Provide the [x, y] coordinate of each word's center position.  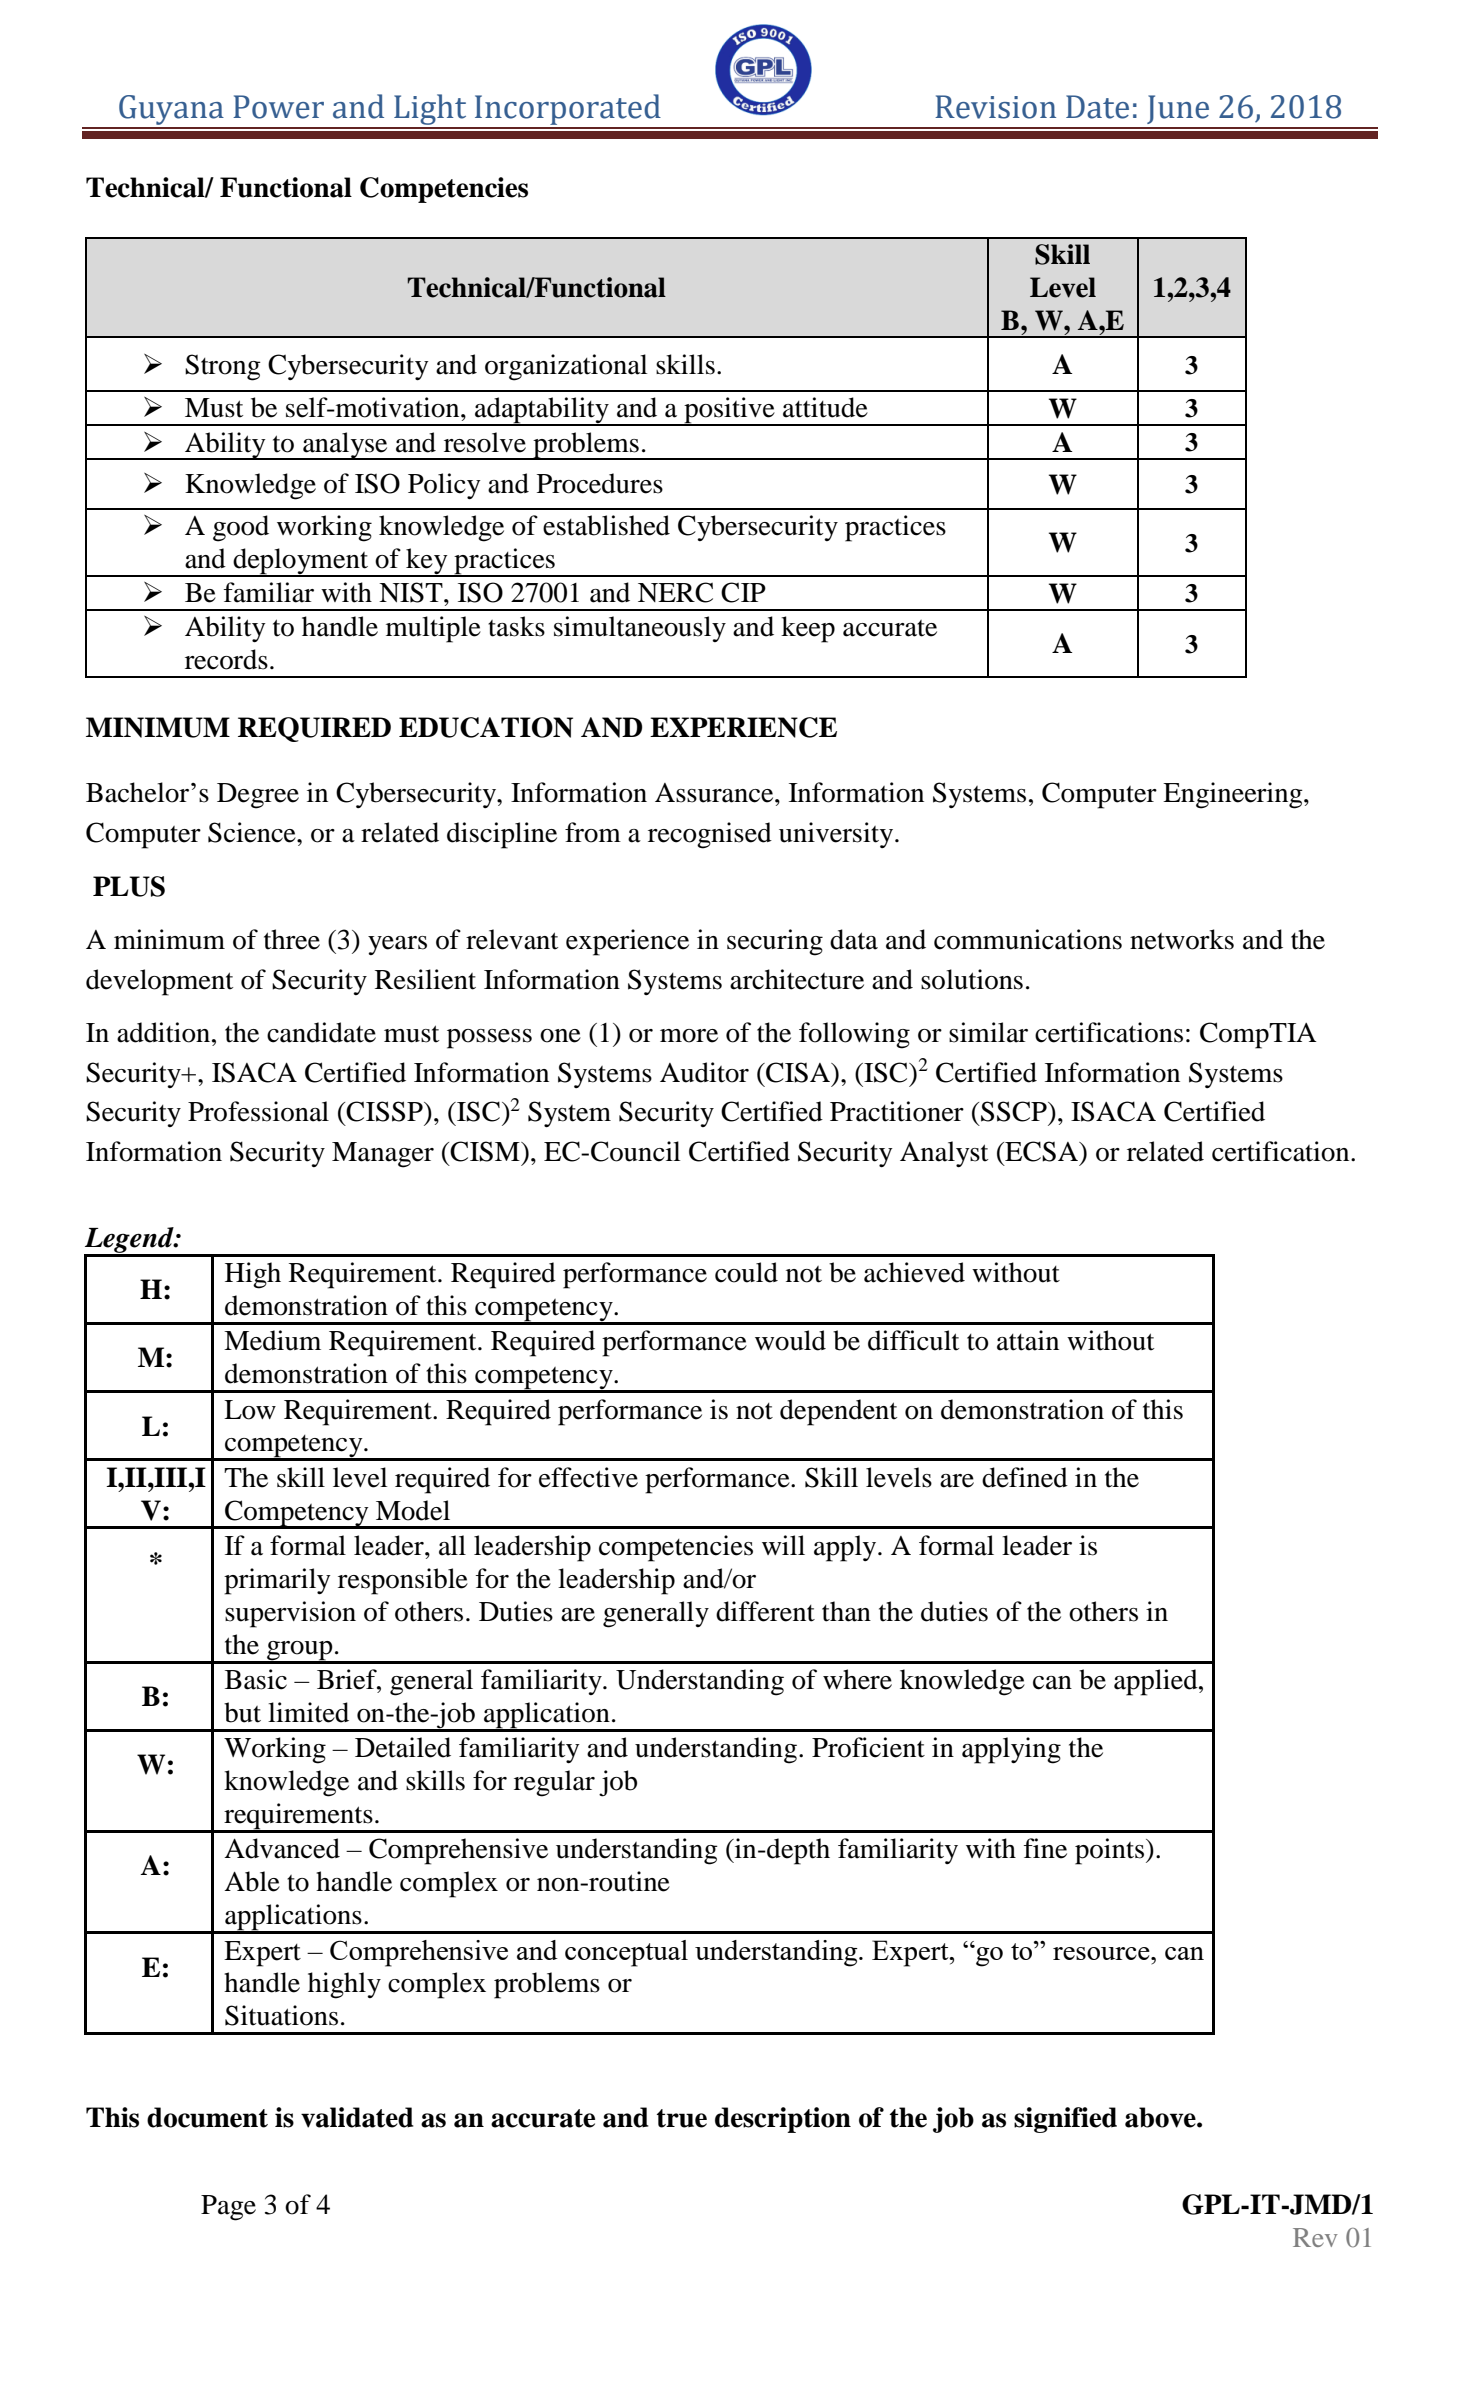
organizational [566, 367]
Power [278, 107]
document [207, 2117]
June [1178, 109]
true [682, 2118]
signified [1065, 2120]
